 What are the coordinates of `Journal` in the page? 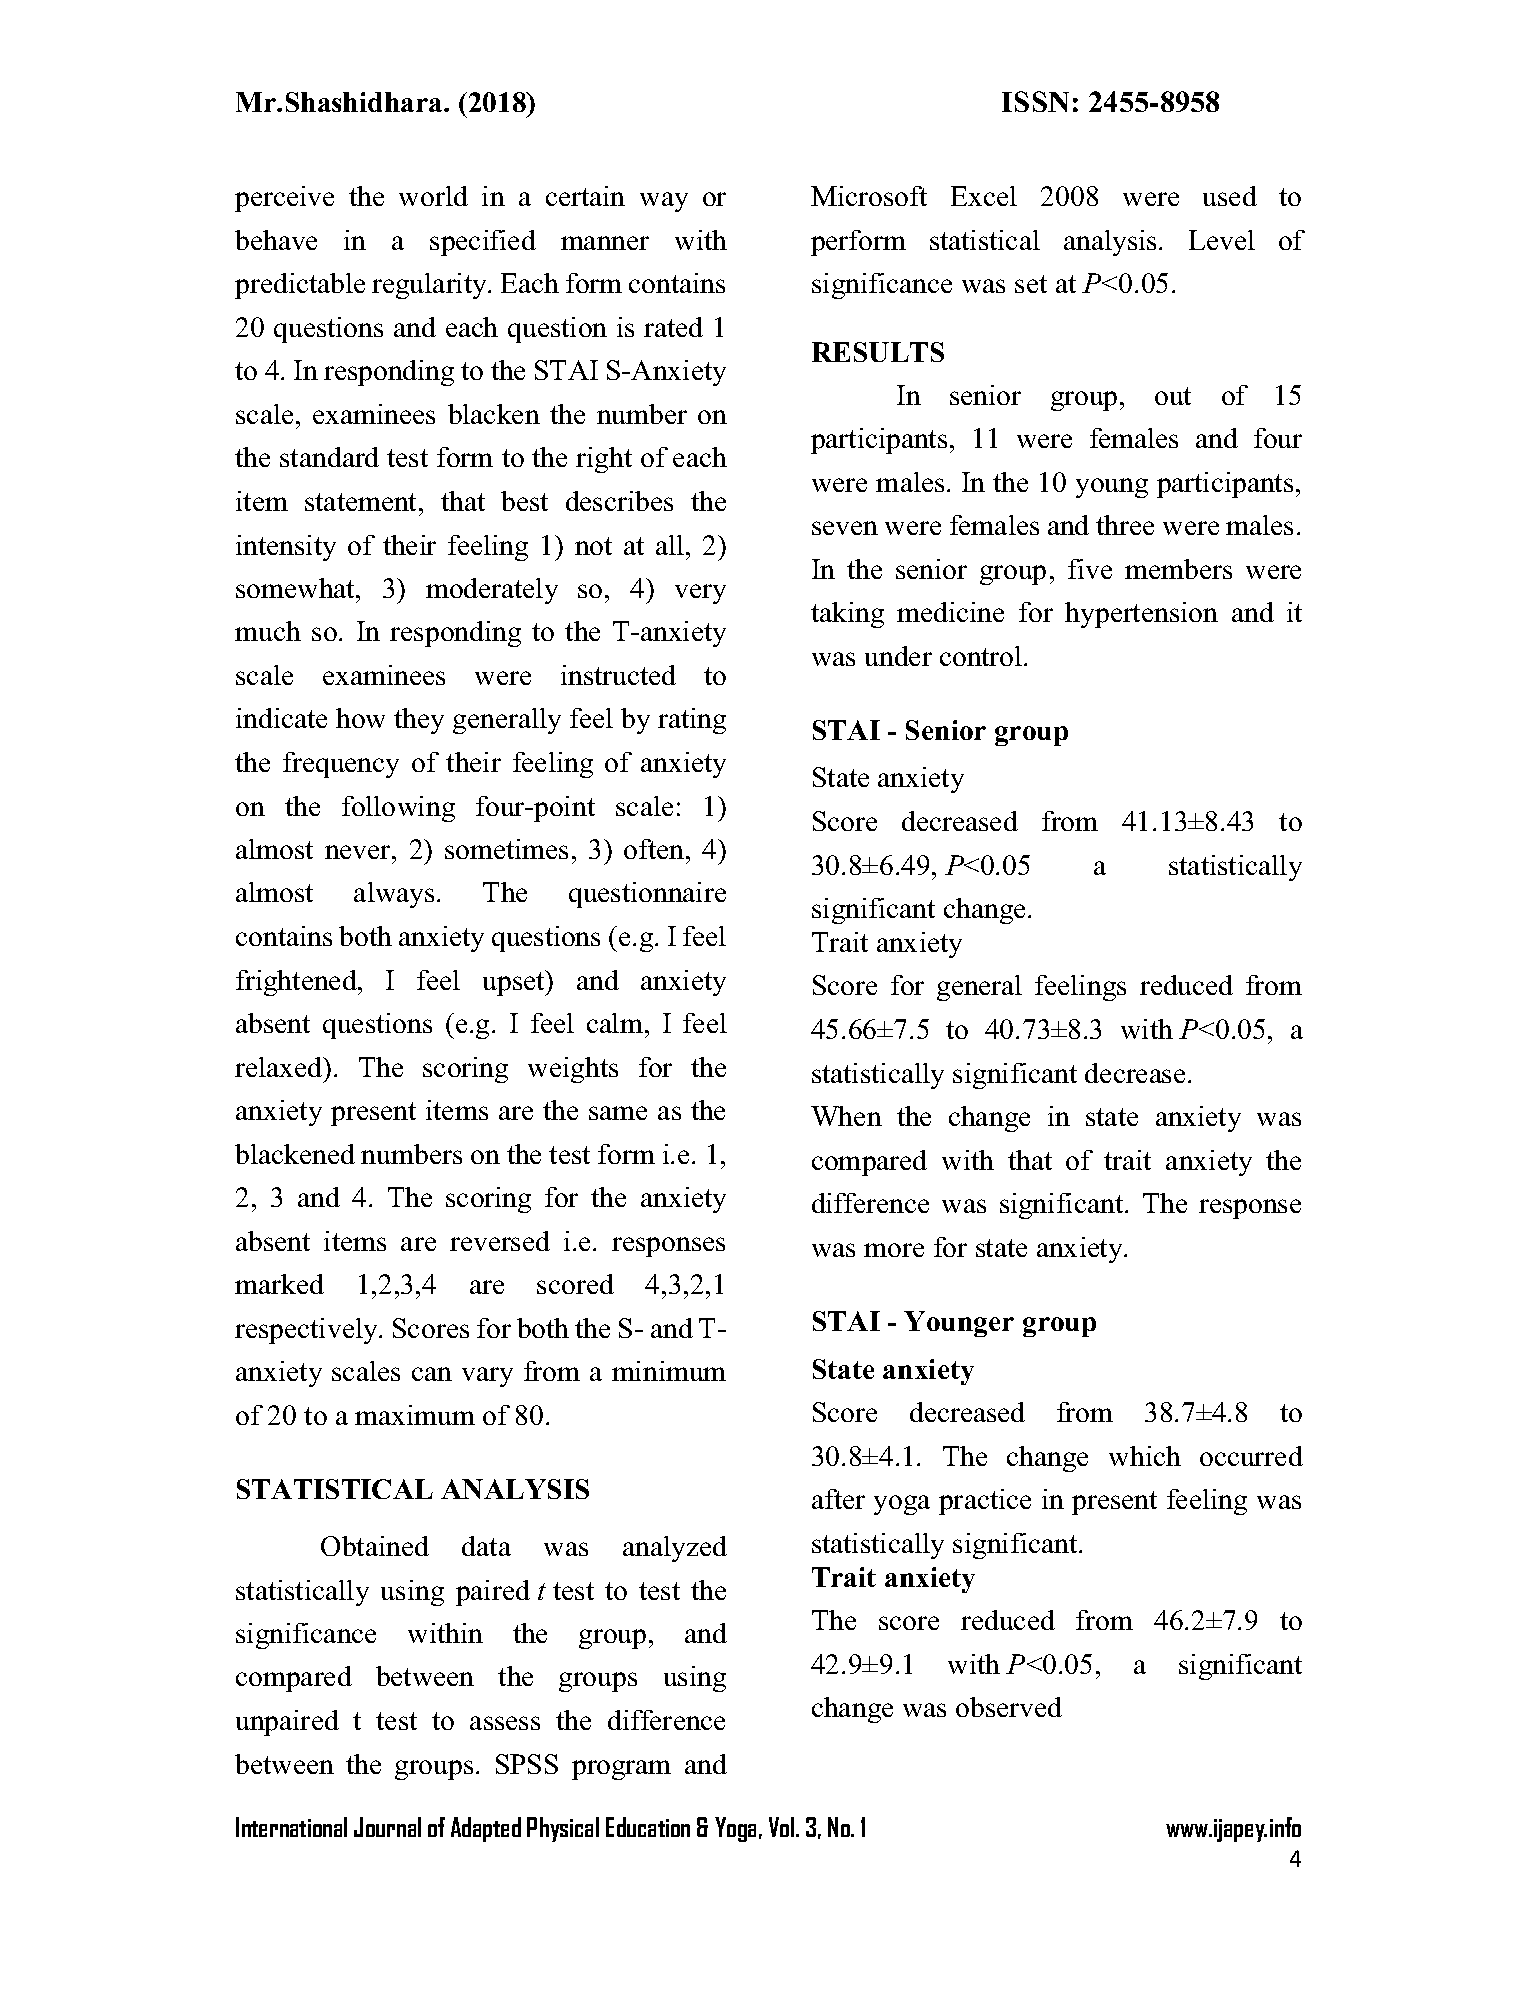 It's located at (387, 1827).
